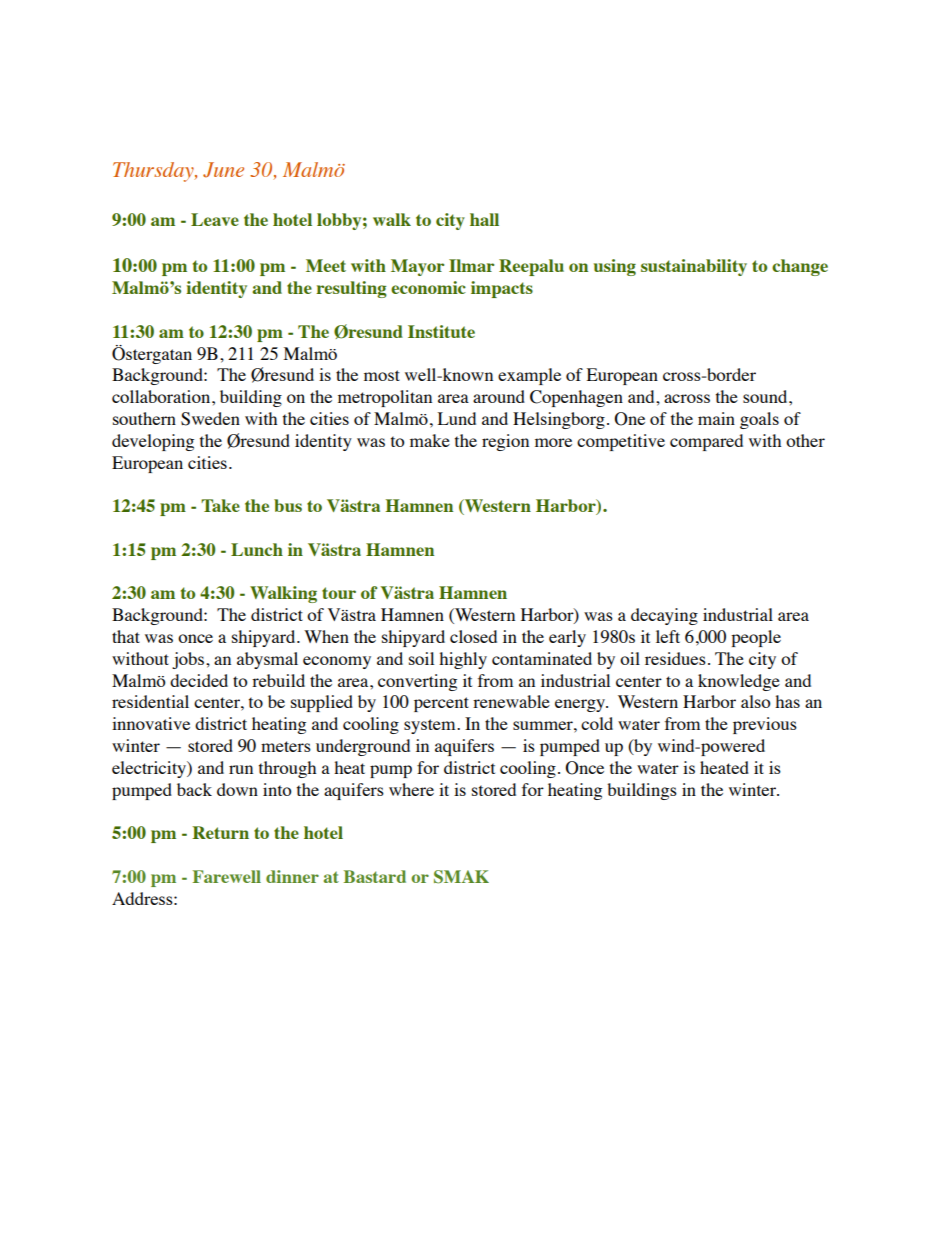 The height and width of the screenshot is (1233, 952). Describe the element at coordinates (505, 442) in the screenshot. I see `region` at that location.
